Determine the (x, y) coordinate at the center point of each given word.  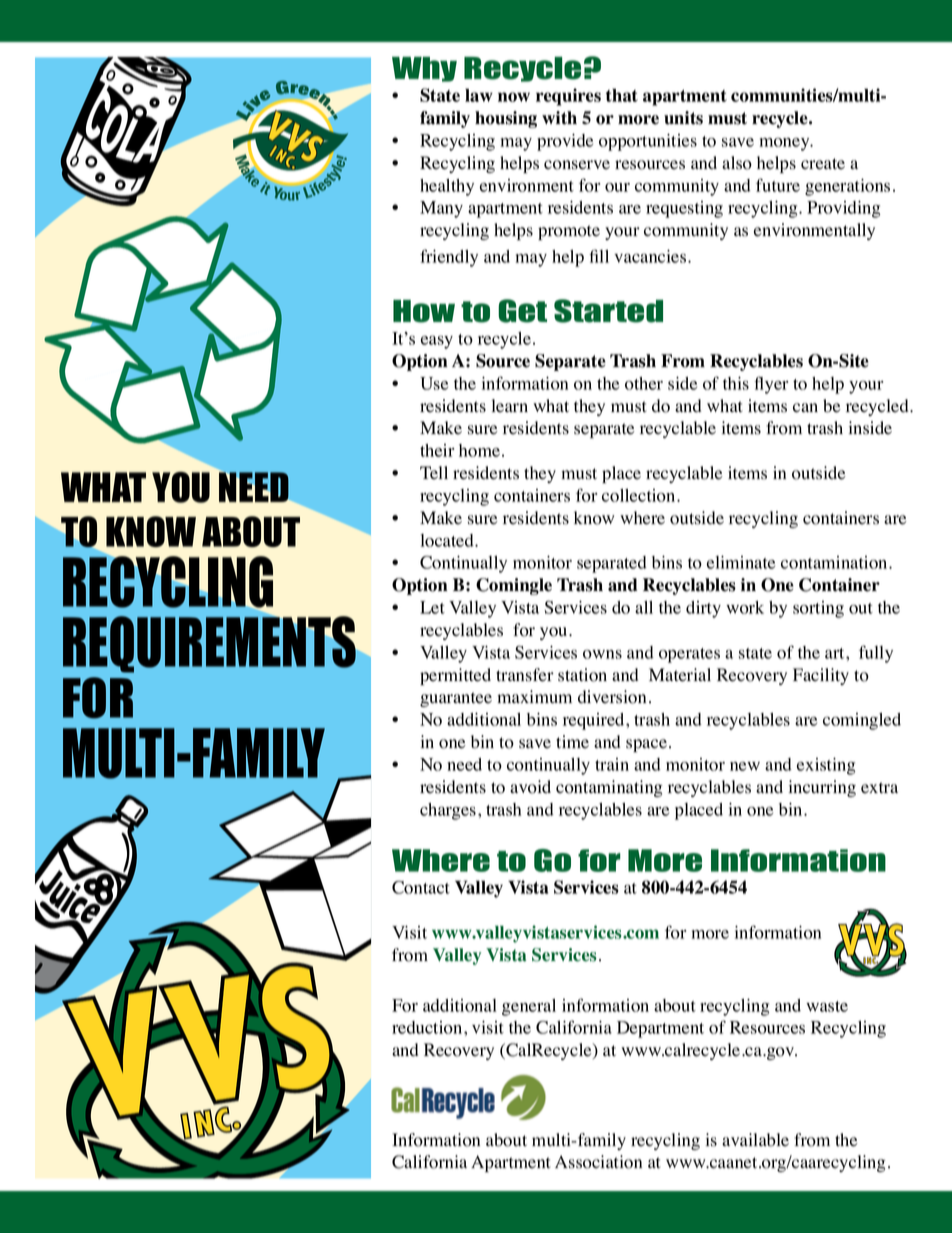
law (479, 95)
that (622, 95)
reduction (428, 1027)
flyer (771, 385)
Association (598, 1162)
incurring (822, 788)
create (823, 164)
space (646, 745)
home (479, 450)
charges (448, 811)
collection (640, 495)
